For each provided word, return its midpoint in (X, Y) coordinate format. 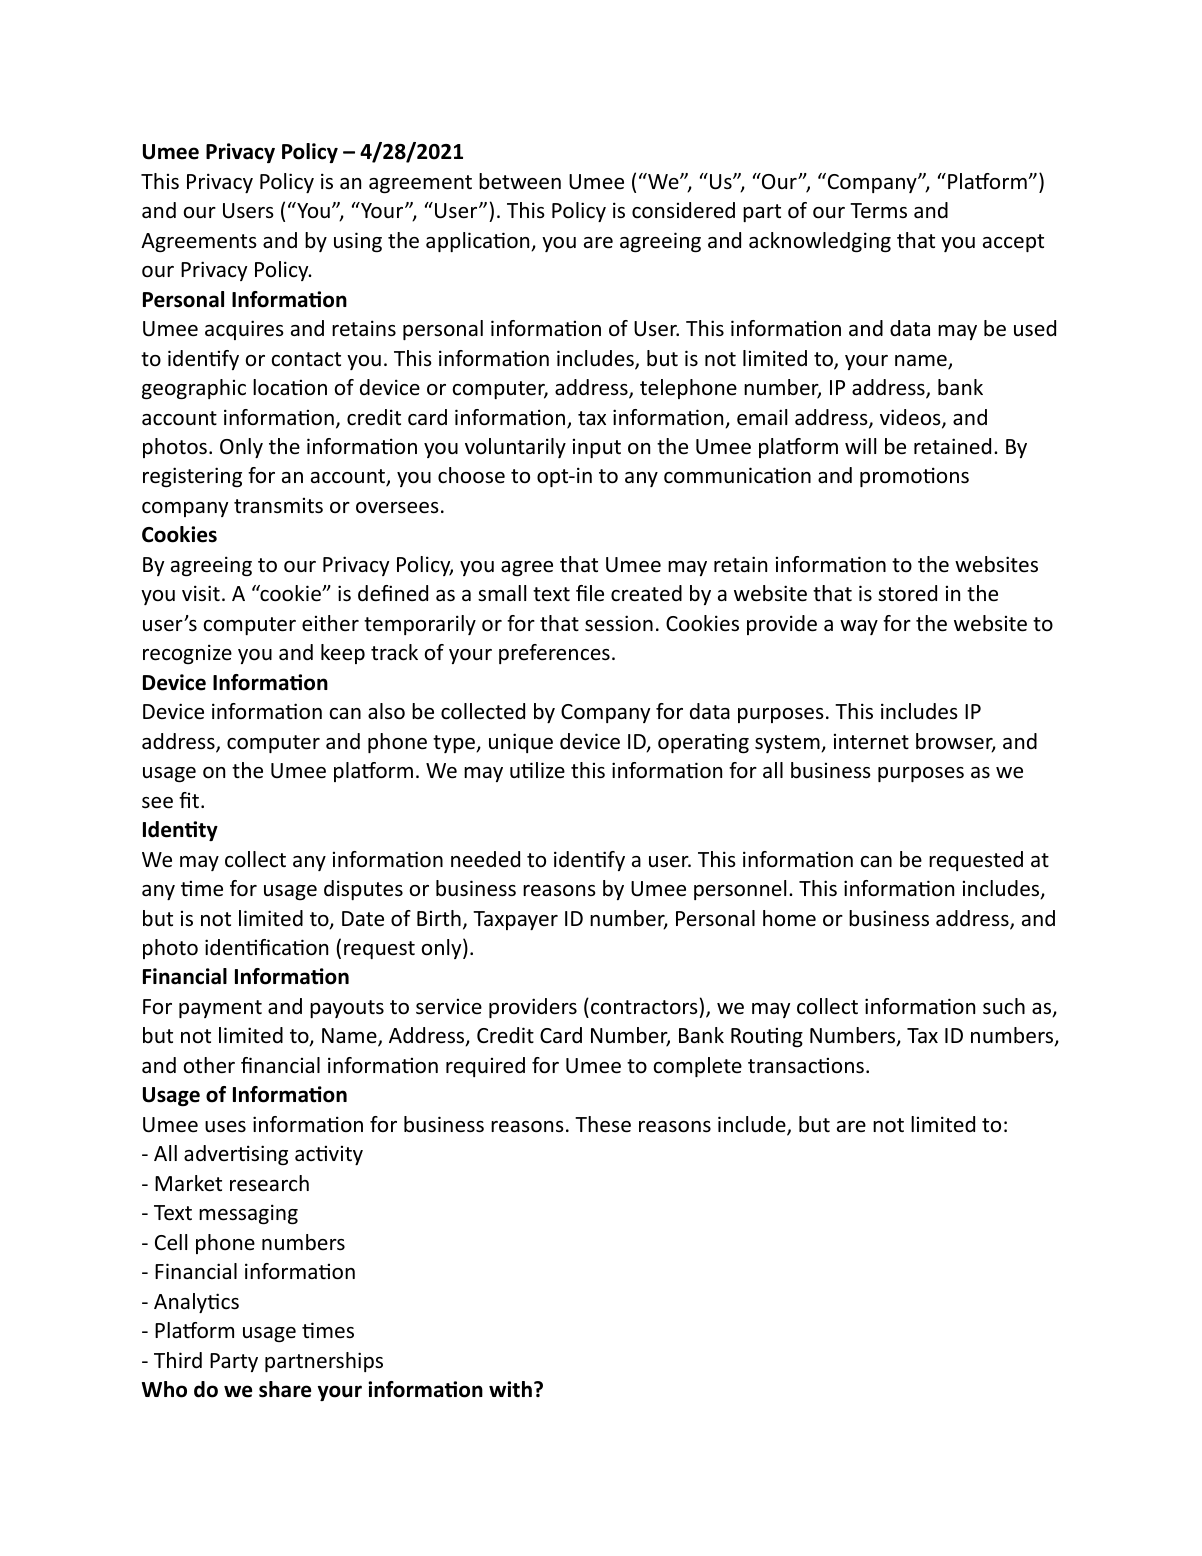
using (358, 242)
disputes (363, 890)
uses (225, 1127)
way (859, 627)
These (603, 1124)
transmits (278, 506)
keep (343, 654)
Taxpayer (515, 920)
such (1004, 1006)
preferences (554, 654)
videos (911, 418)
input (597, 448)
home (789, 918)
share (285, 1389)
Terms (878, 211)
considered (683, 210)
